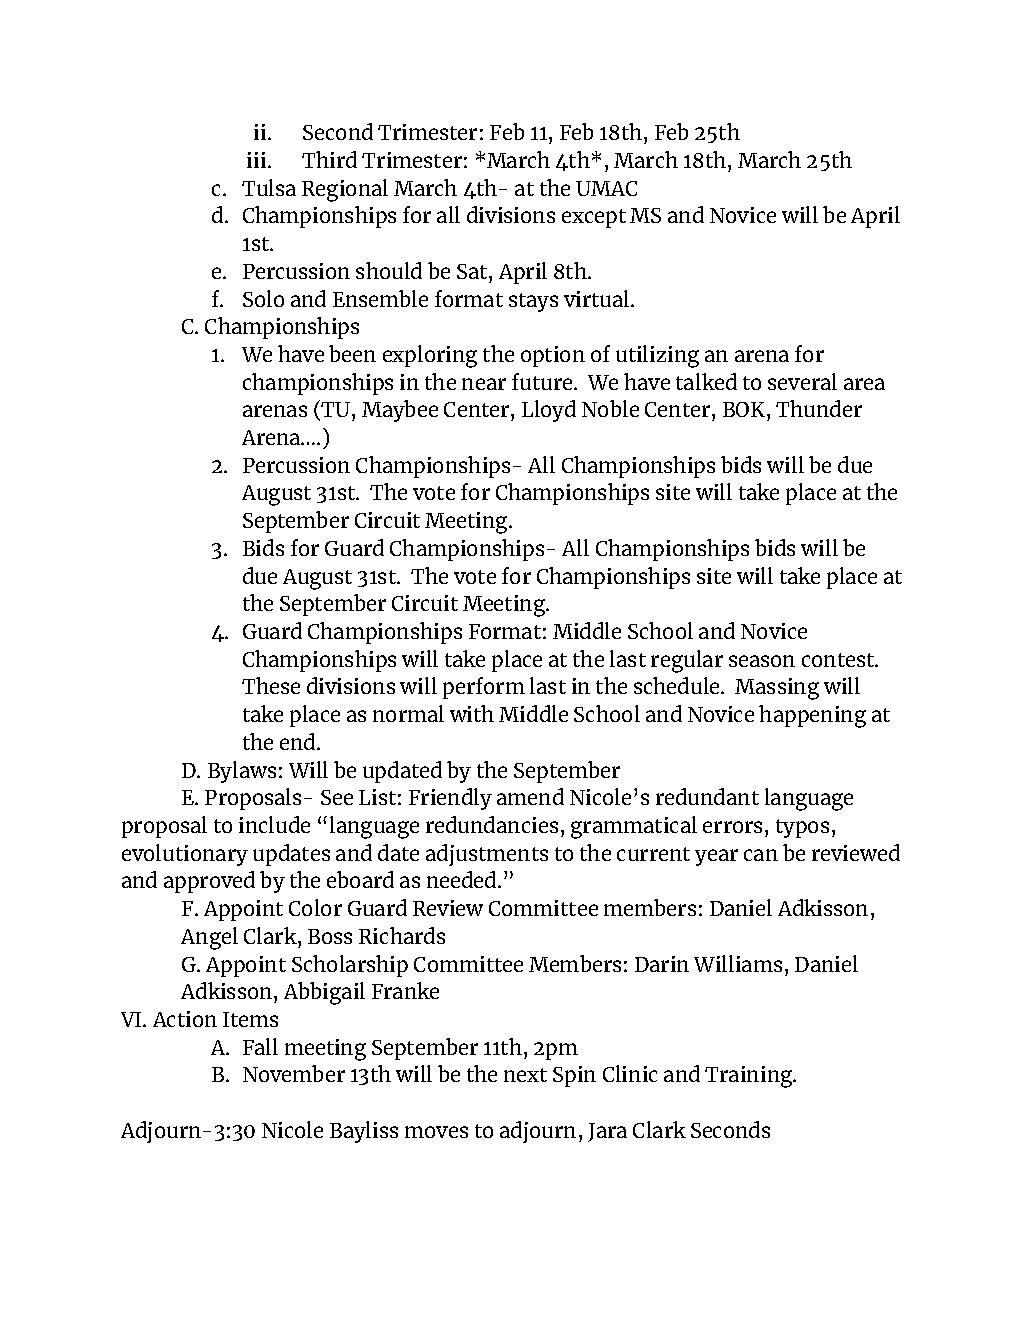  I want to click on November, so click(294, 1073).
